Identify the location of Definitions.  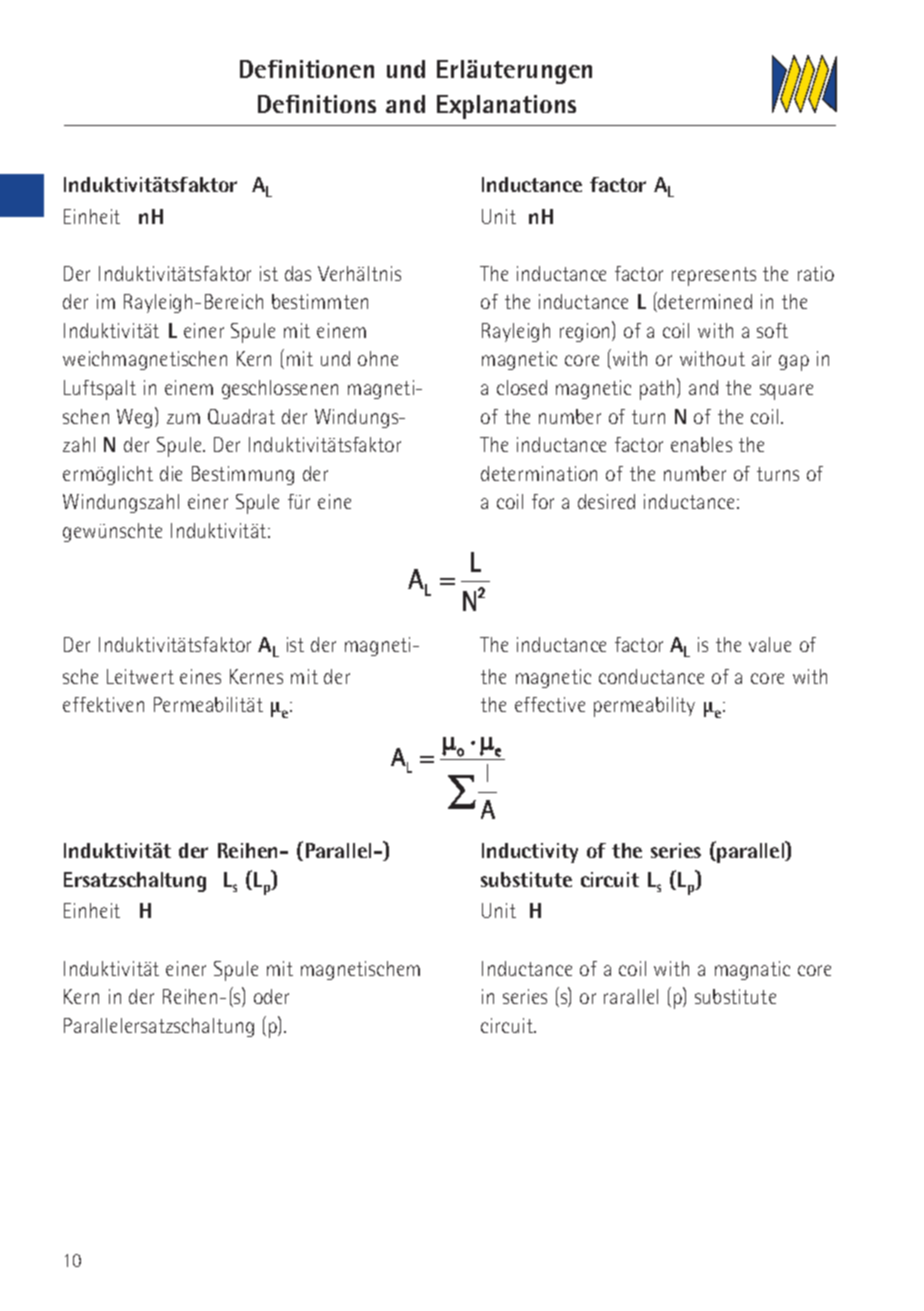
(317, 104).
